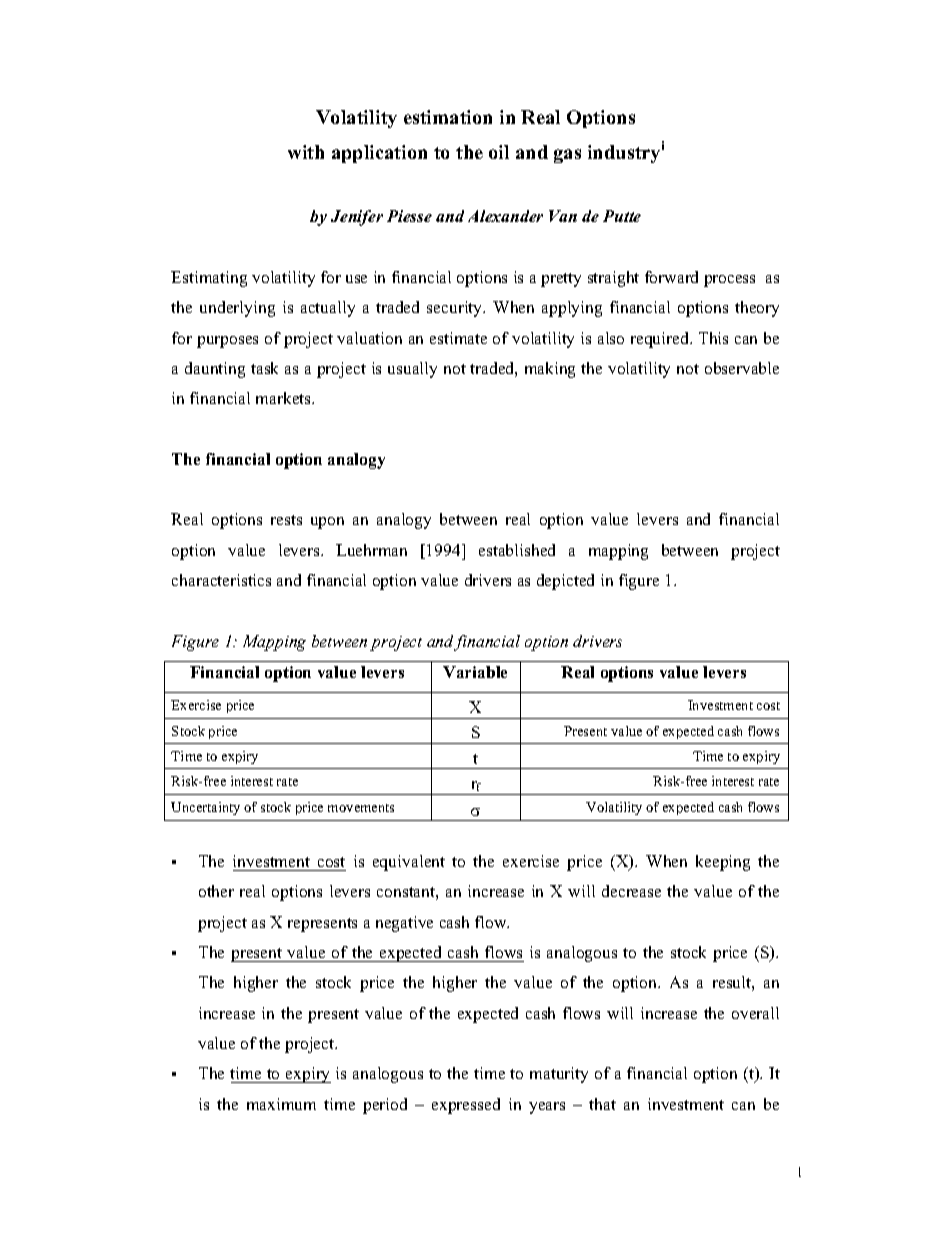  I want to click on oil, so click(499, 152).
